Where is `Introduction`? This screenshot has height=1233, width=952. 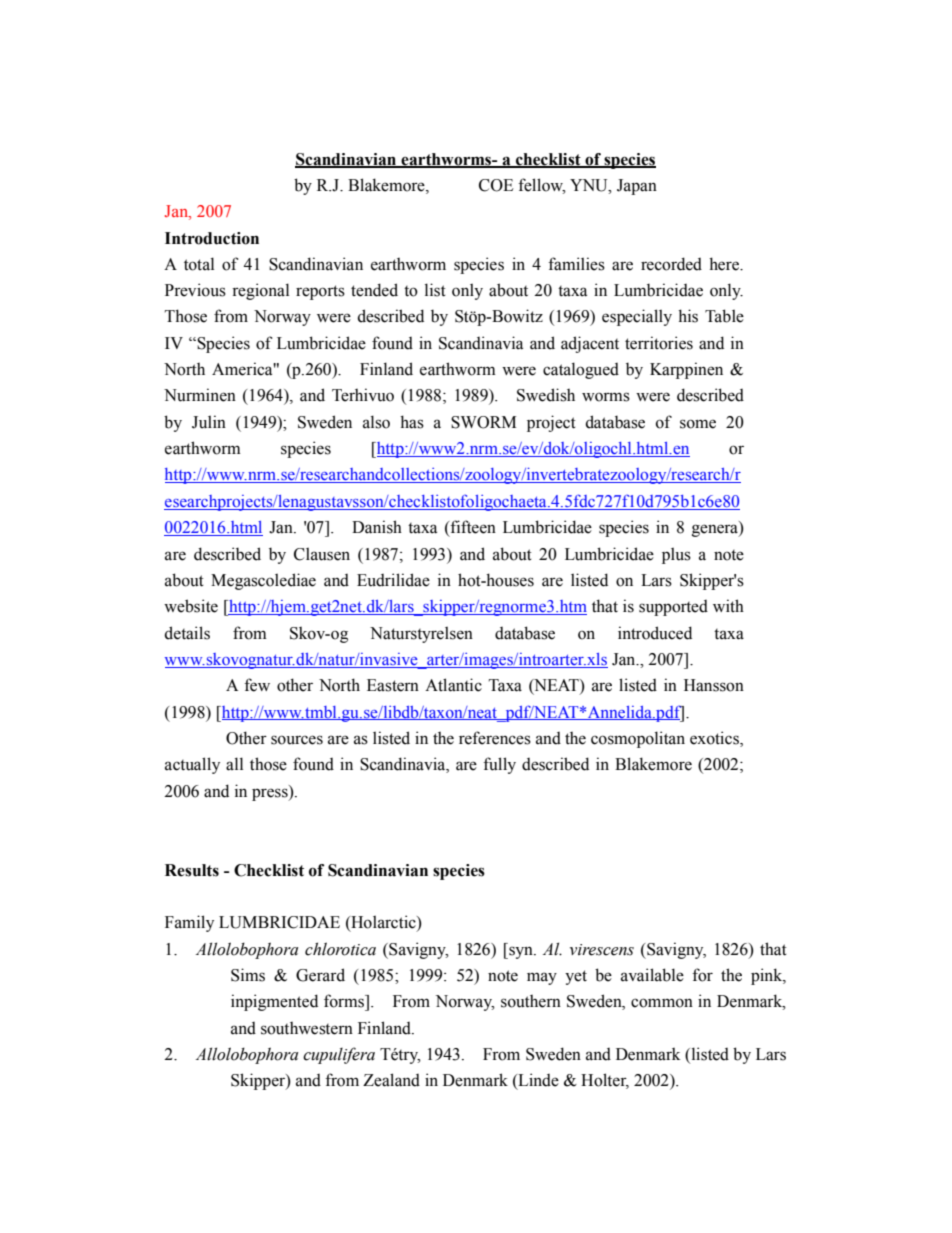
Introduction is located at coordinates (212, 238).
